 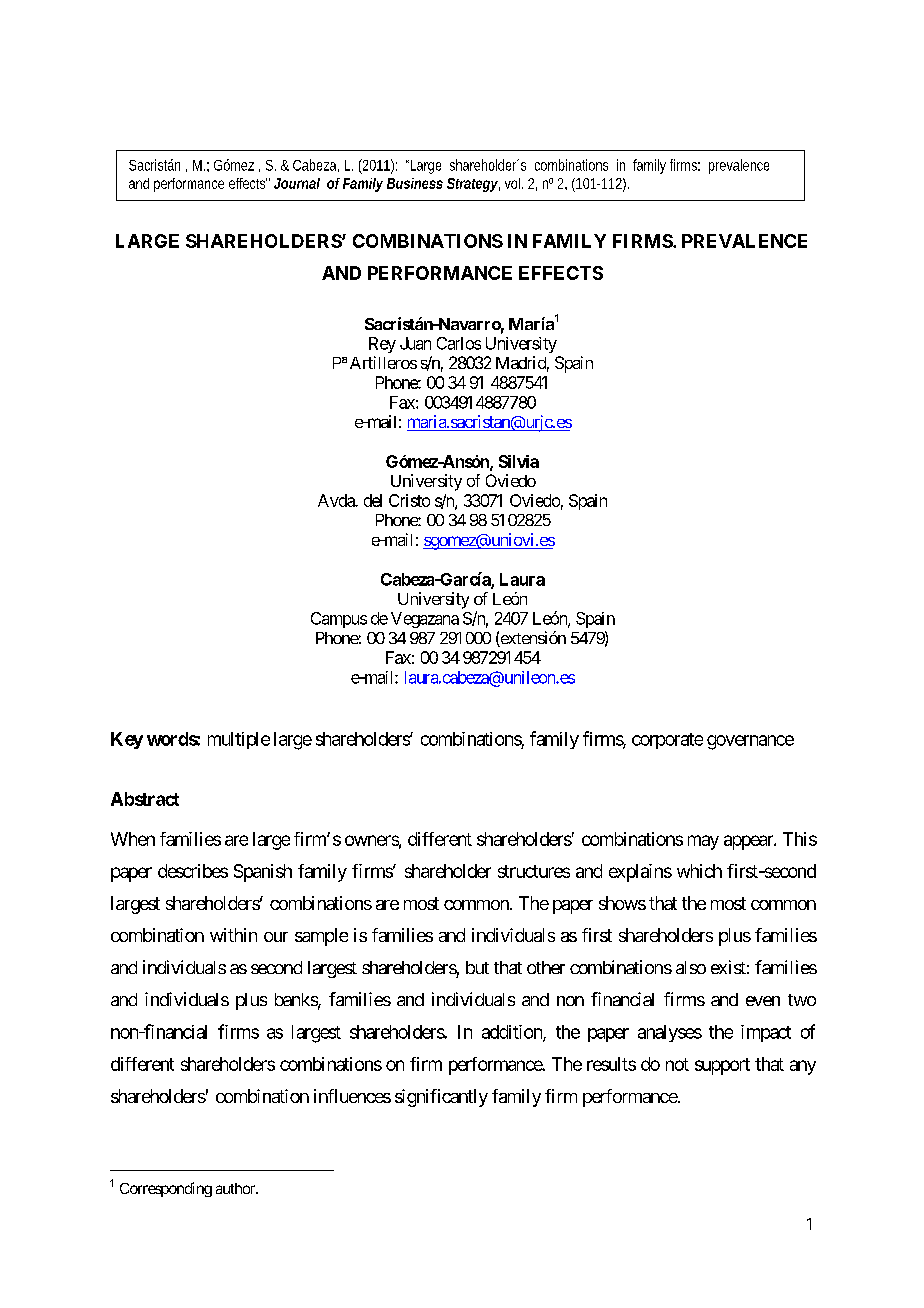 I want to click on Silvia, so click(x=519, y=461).
